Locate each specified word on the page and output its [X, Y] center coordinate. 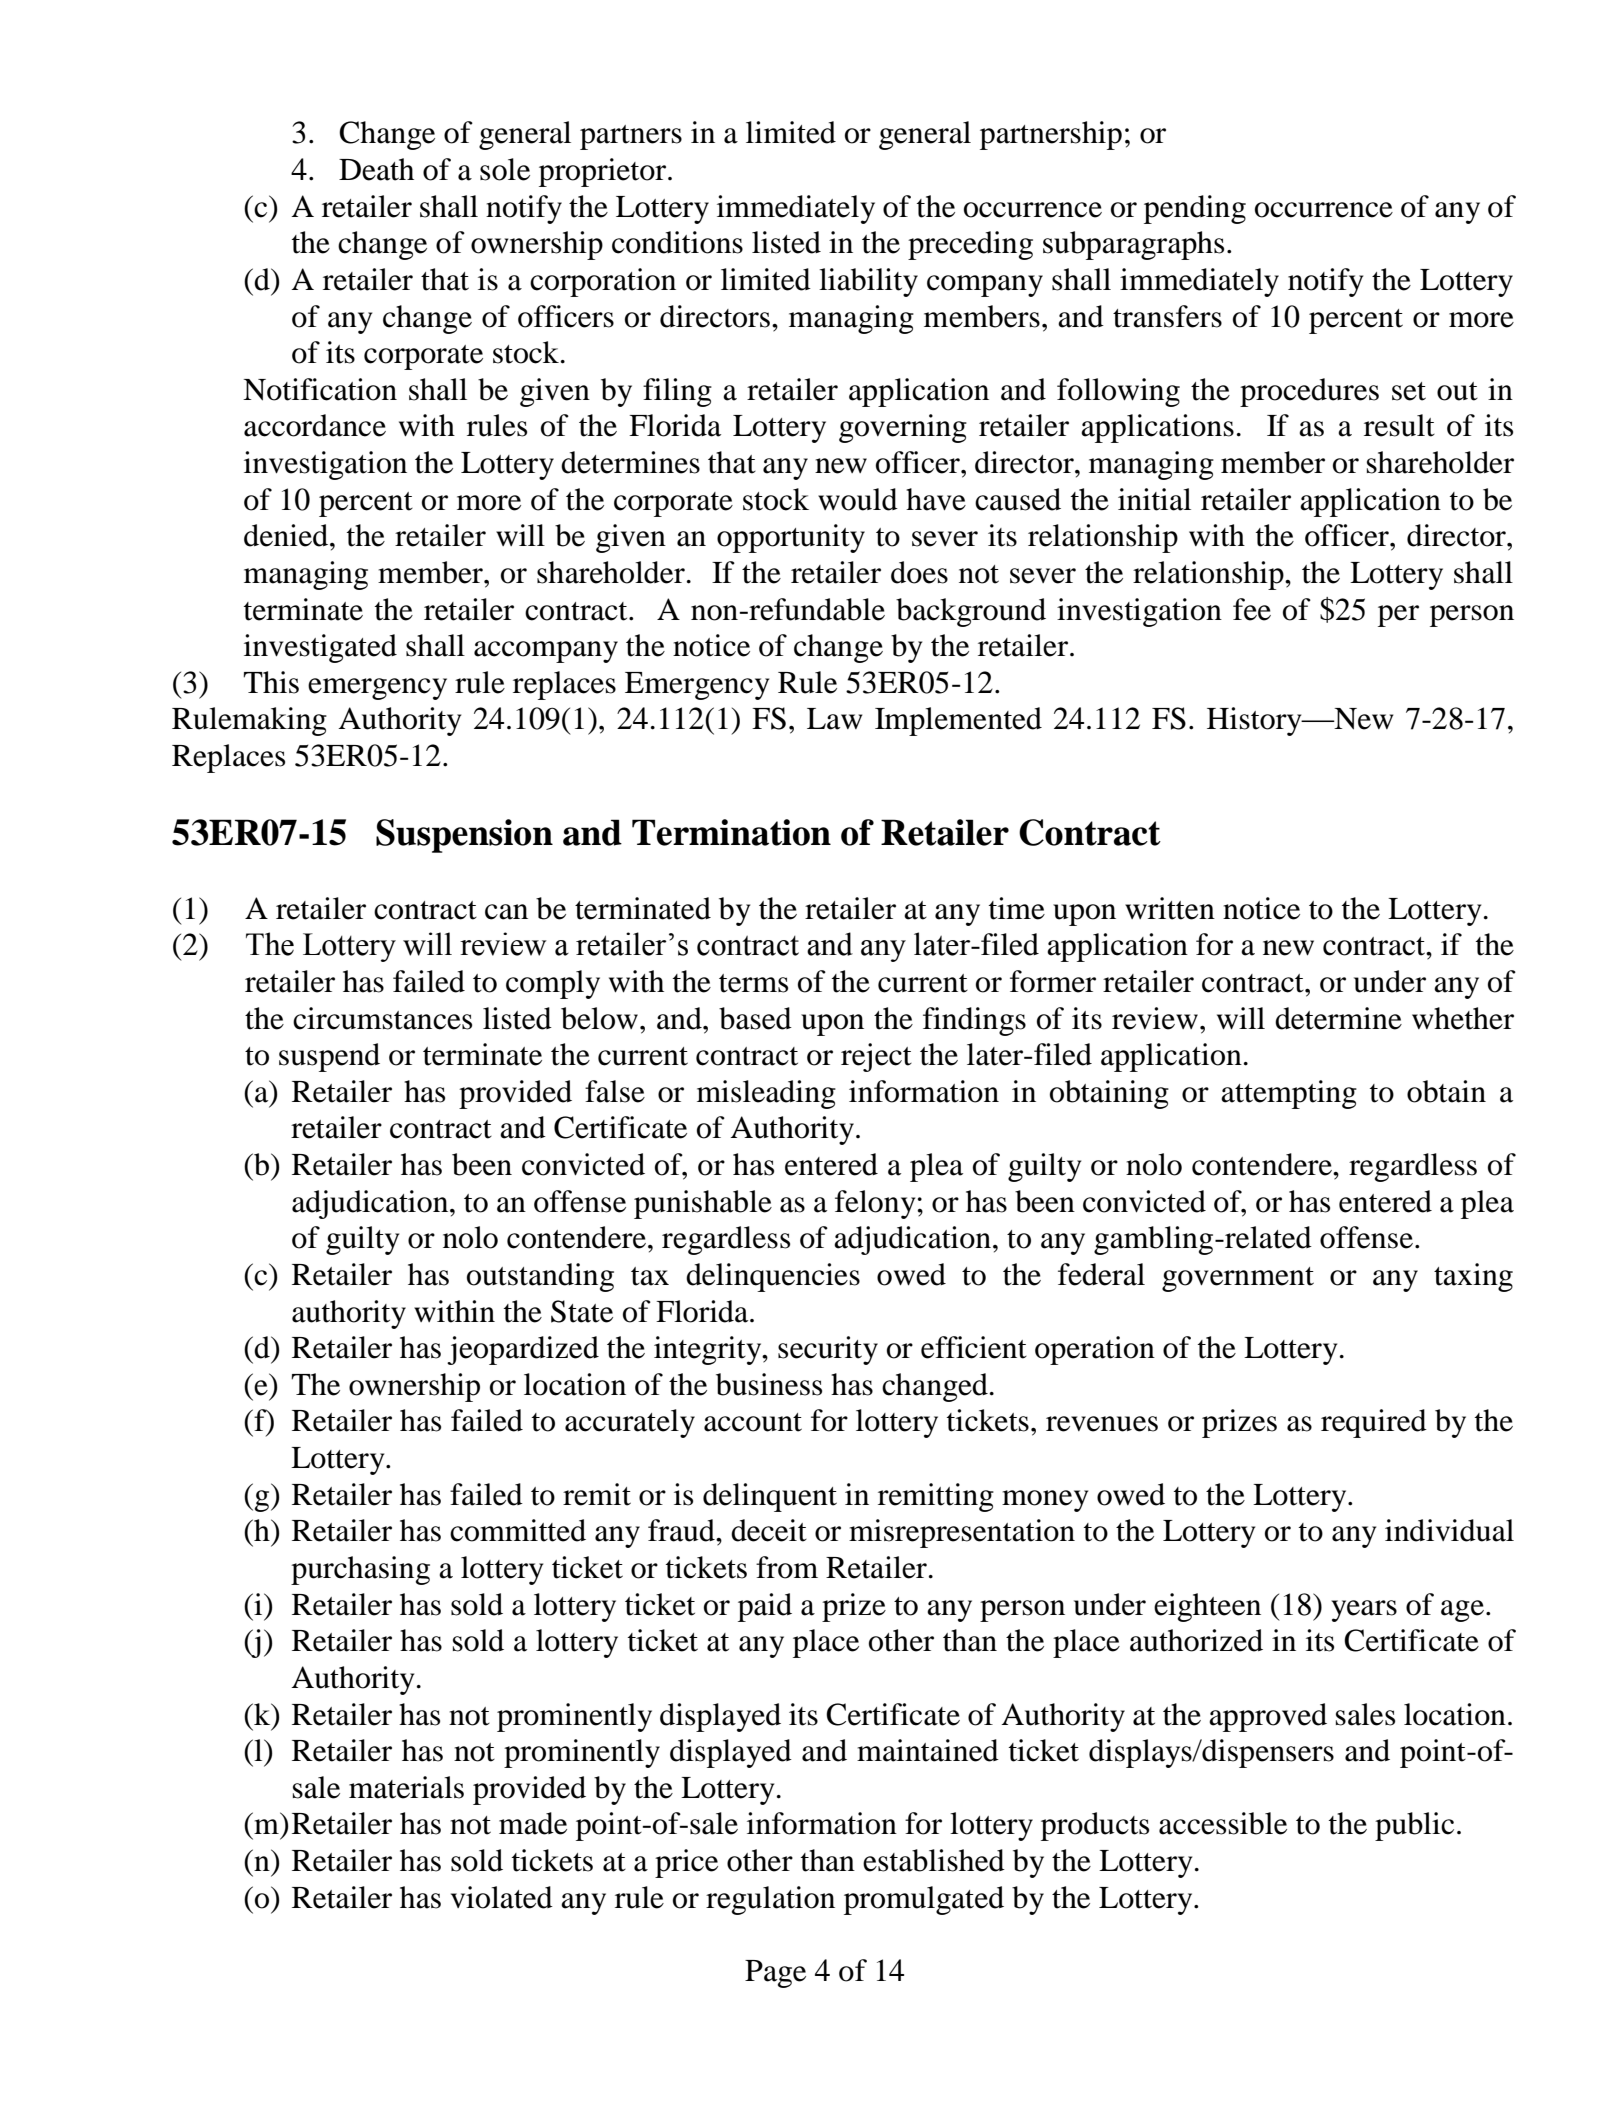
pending [1195, 209]
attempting [1289, 1094]
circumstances [382, 1018]
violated [502, 1897]
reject [876, 1057]
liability [868, 282]
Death [376, 169]
